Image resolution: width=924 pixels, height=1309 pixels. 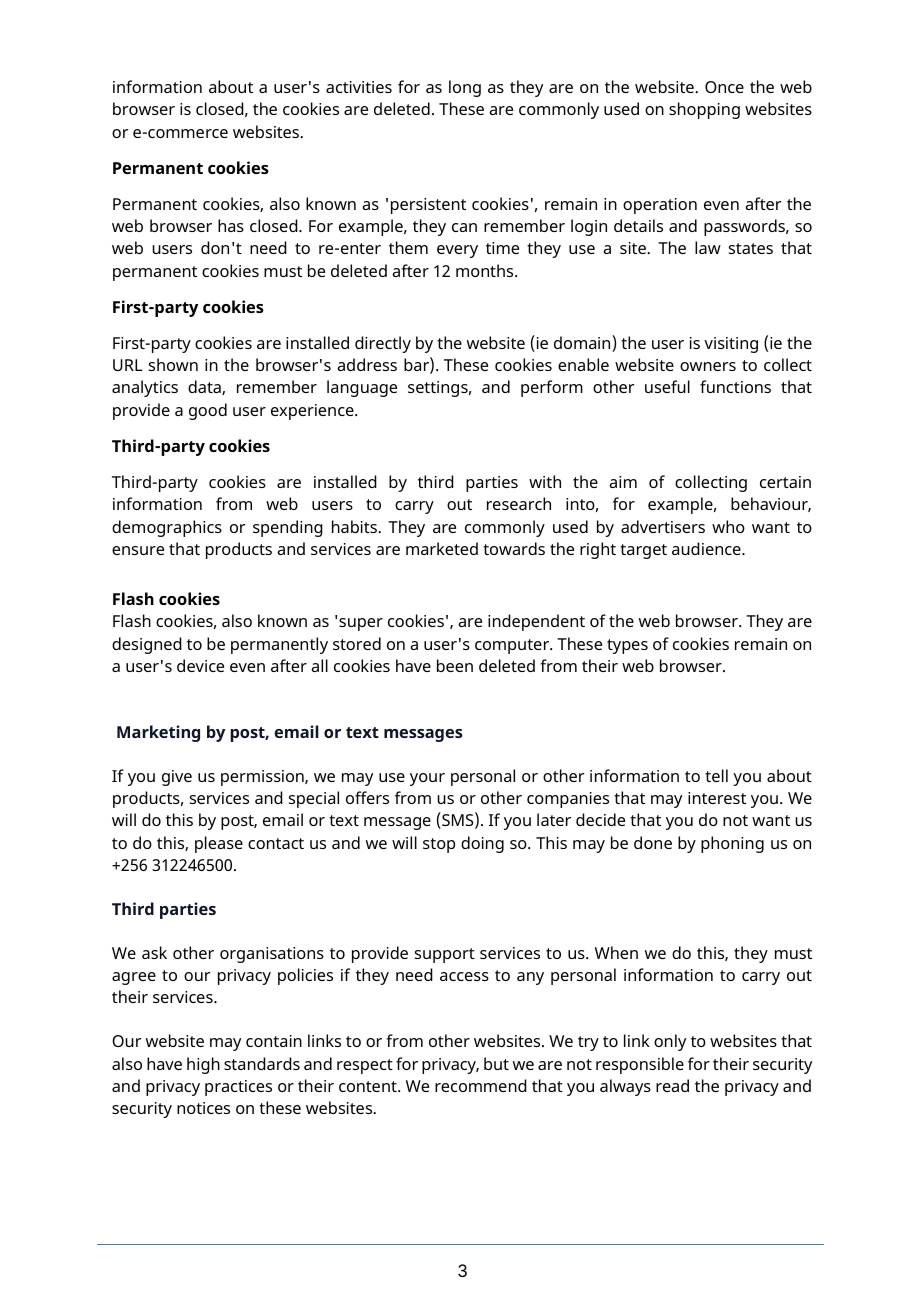 What do you see at coordinates (732, 844) in the screenshot?
I see `phoning` at bounding box center [732, 844].
